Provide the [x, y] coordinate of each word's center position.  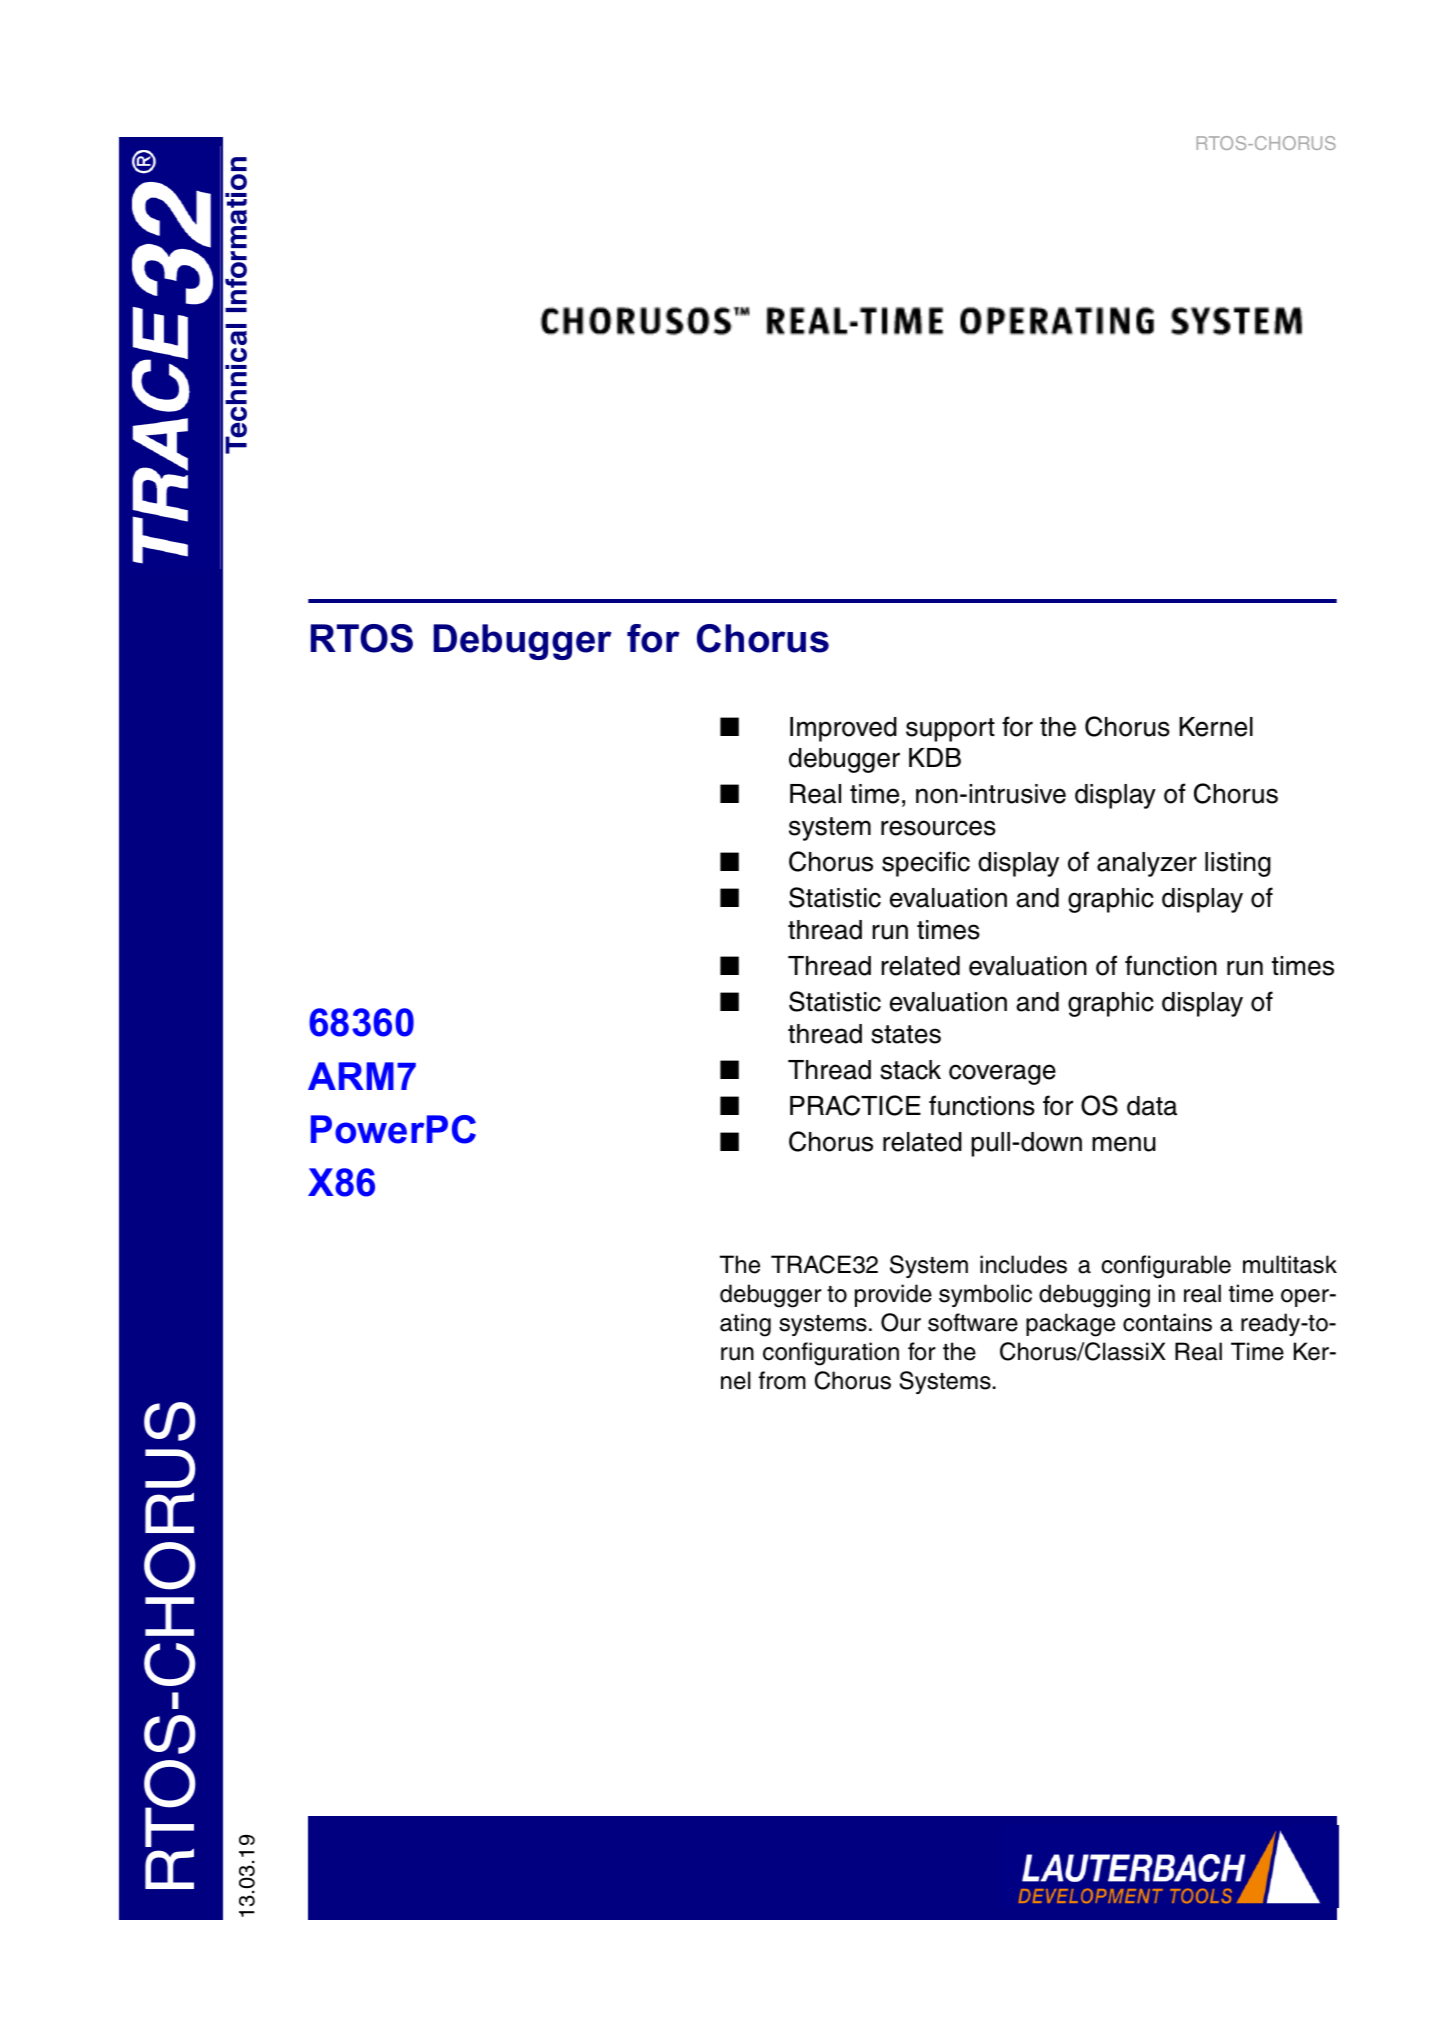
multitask [1290, 1264]
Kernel [1216, 727]
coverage [1002, 1074]
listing [1238, 864]
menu [1124, 1144]
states [906, 1034]
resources [938, 828]
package [1070, 1325]
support [950, 730]
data [1152, 1106]
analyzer [1147, 864]
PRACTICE [855, 1105]
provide [893, 1295]
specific [926, 864]
